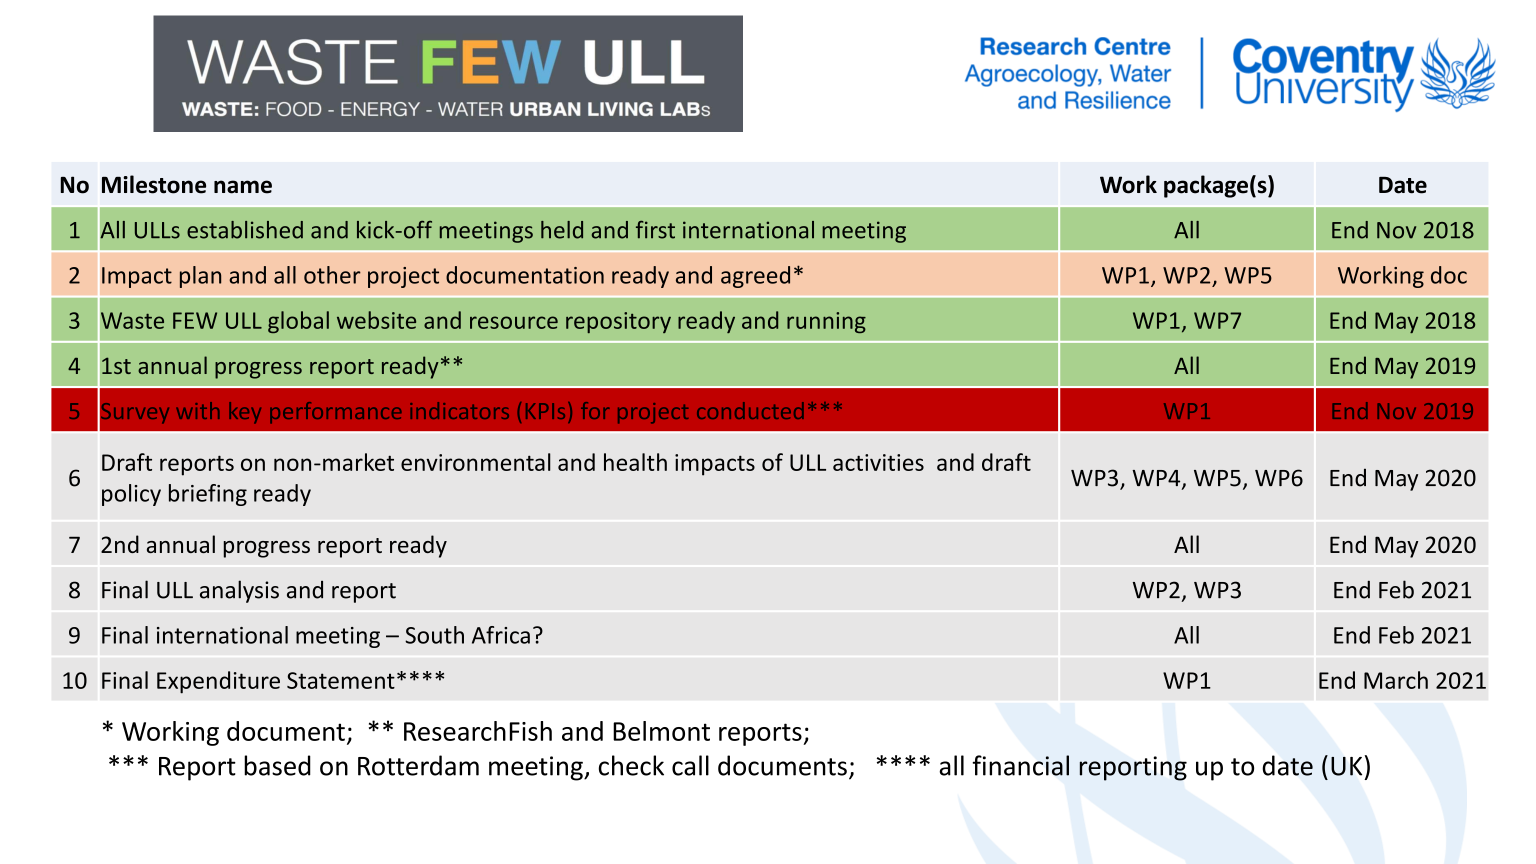 This image has width=1536, height=864. Describe the element at coordinates (277, 765) in the image. I see `based` at that location.
